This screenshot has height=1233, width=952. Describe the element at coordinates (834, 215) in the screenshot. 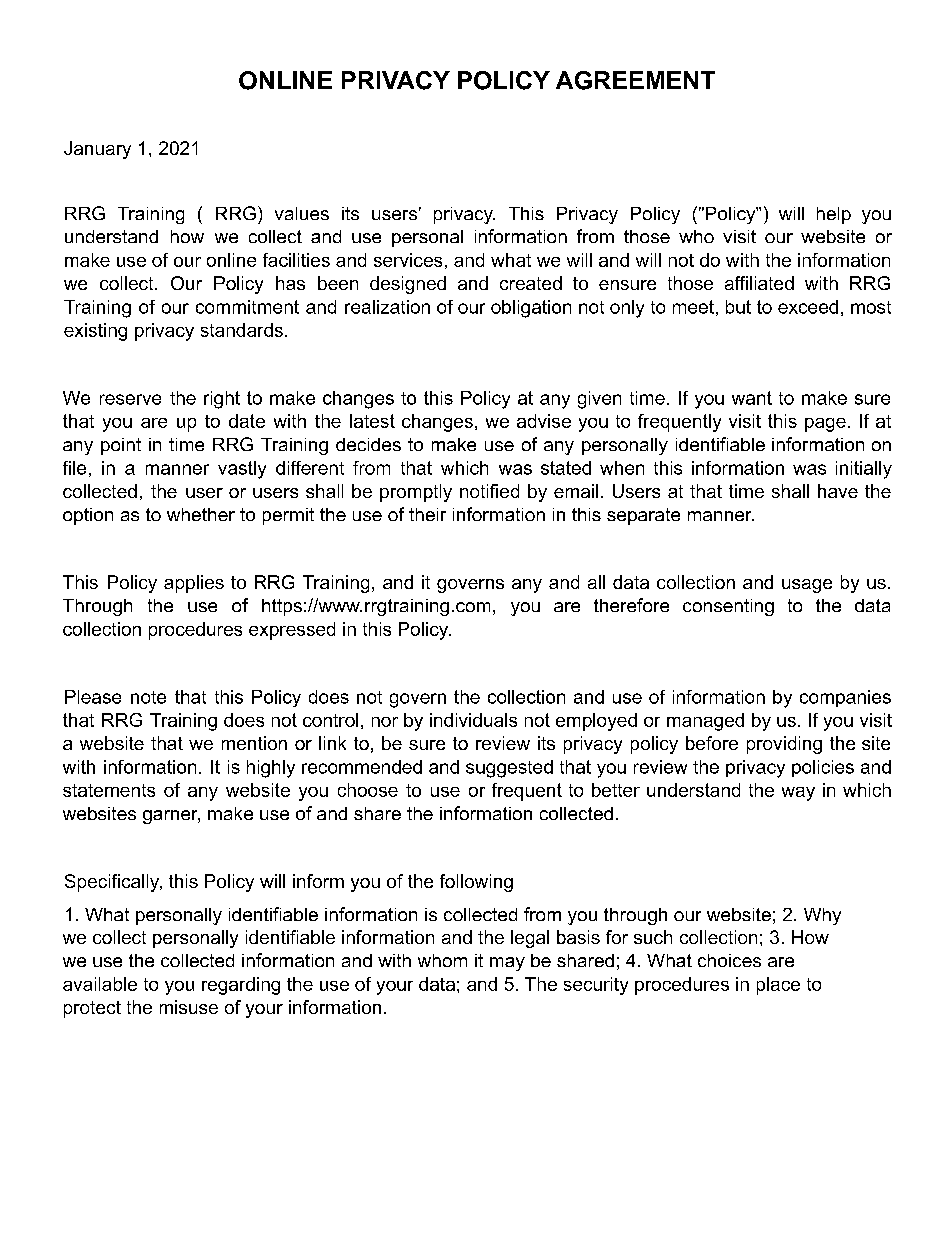

I see `help` at that location.
